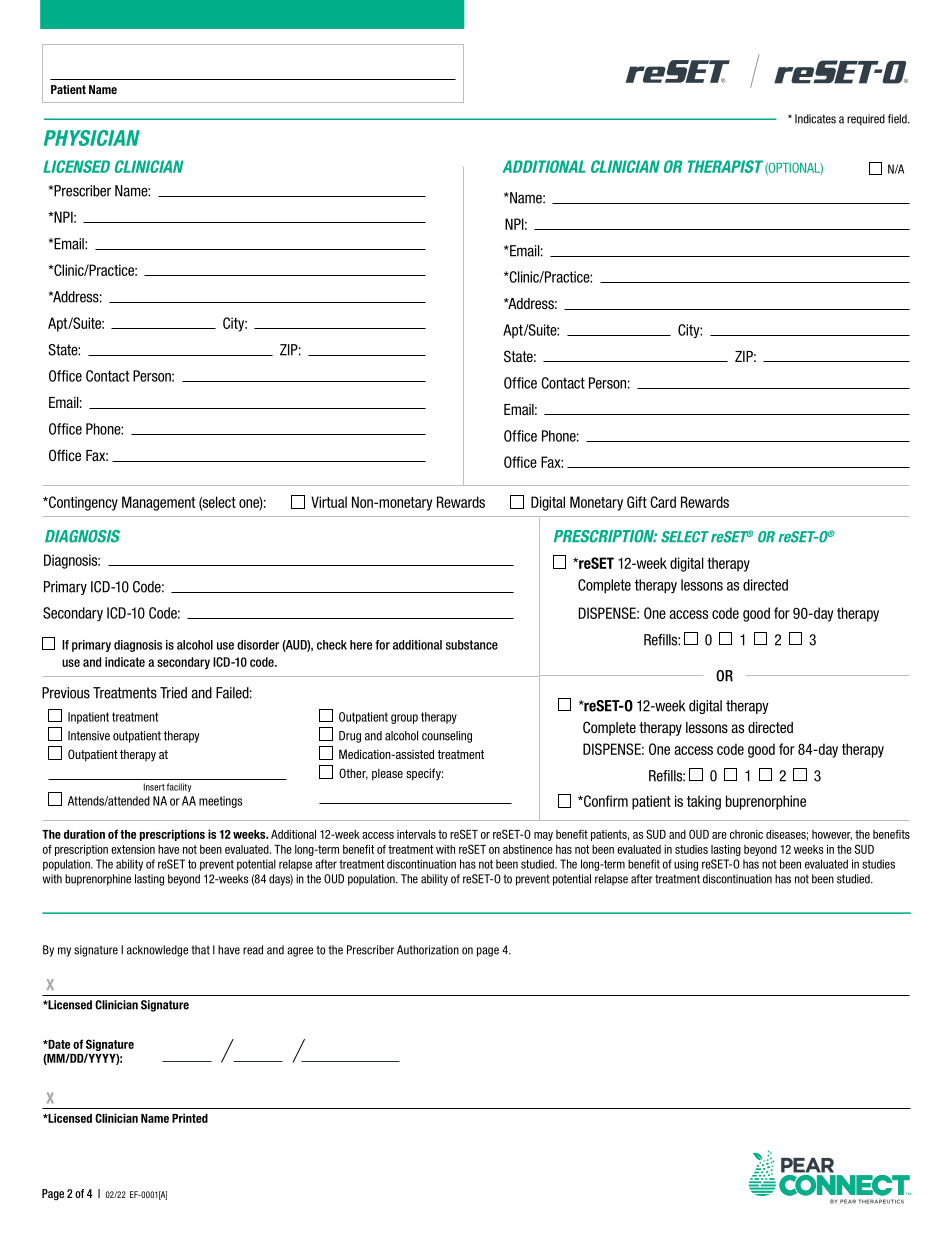 The image size is (952, 1233). I want to click on PHYSICIAN, so click(92, 138).
